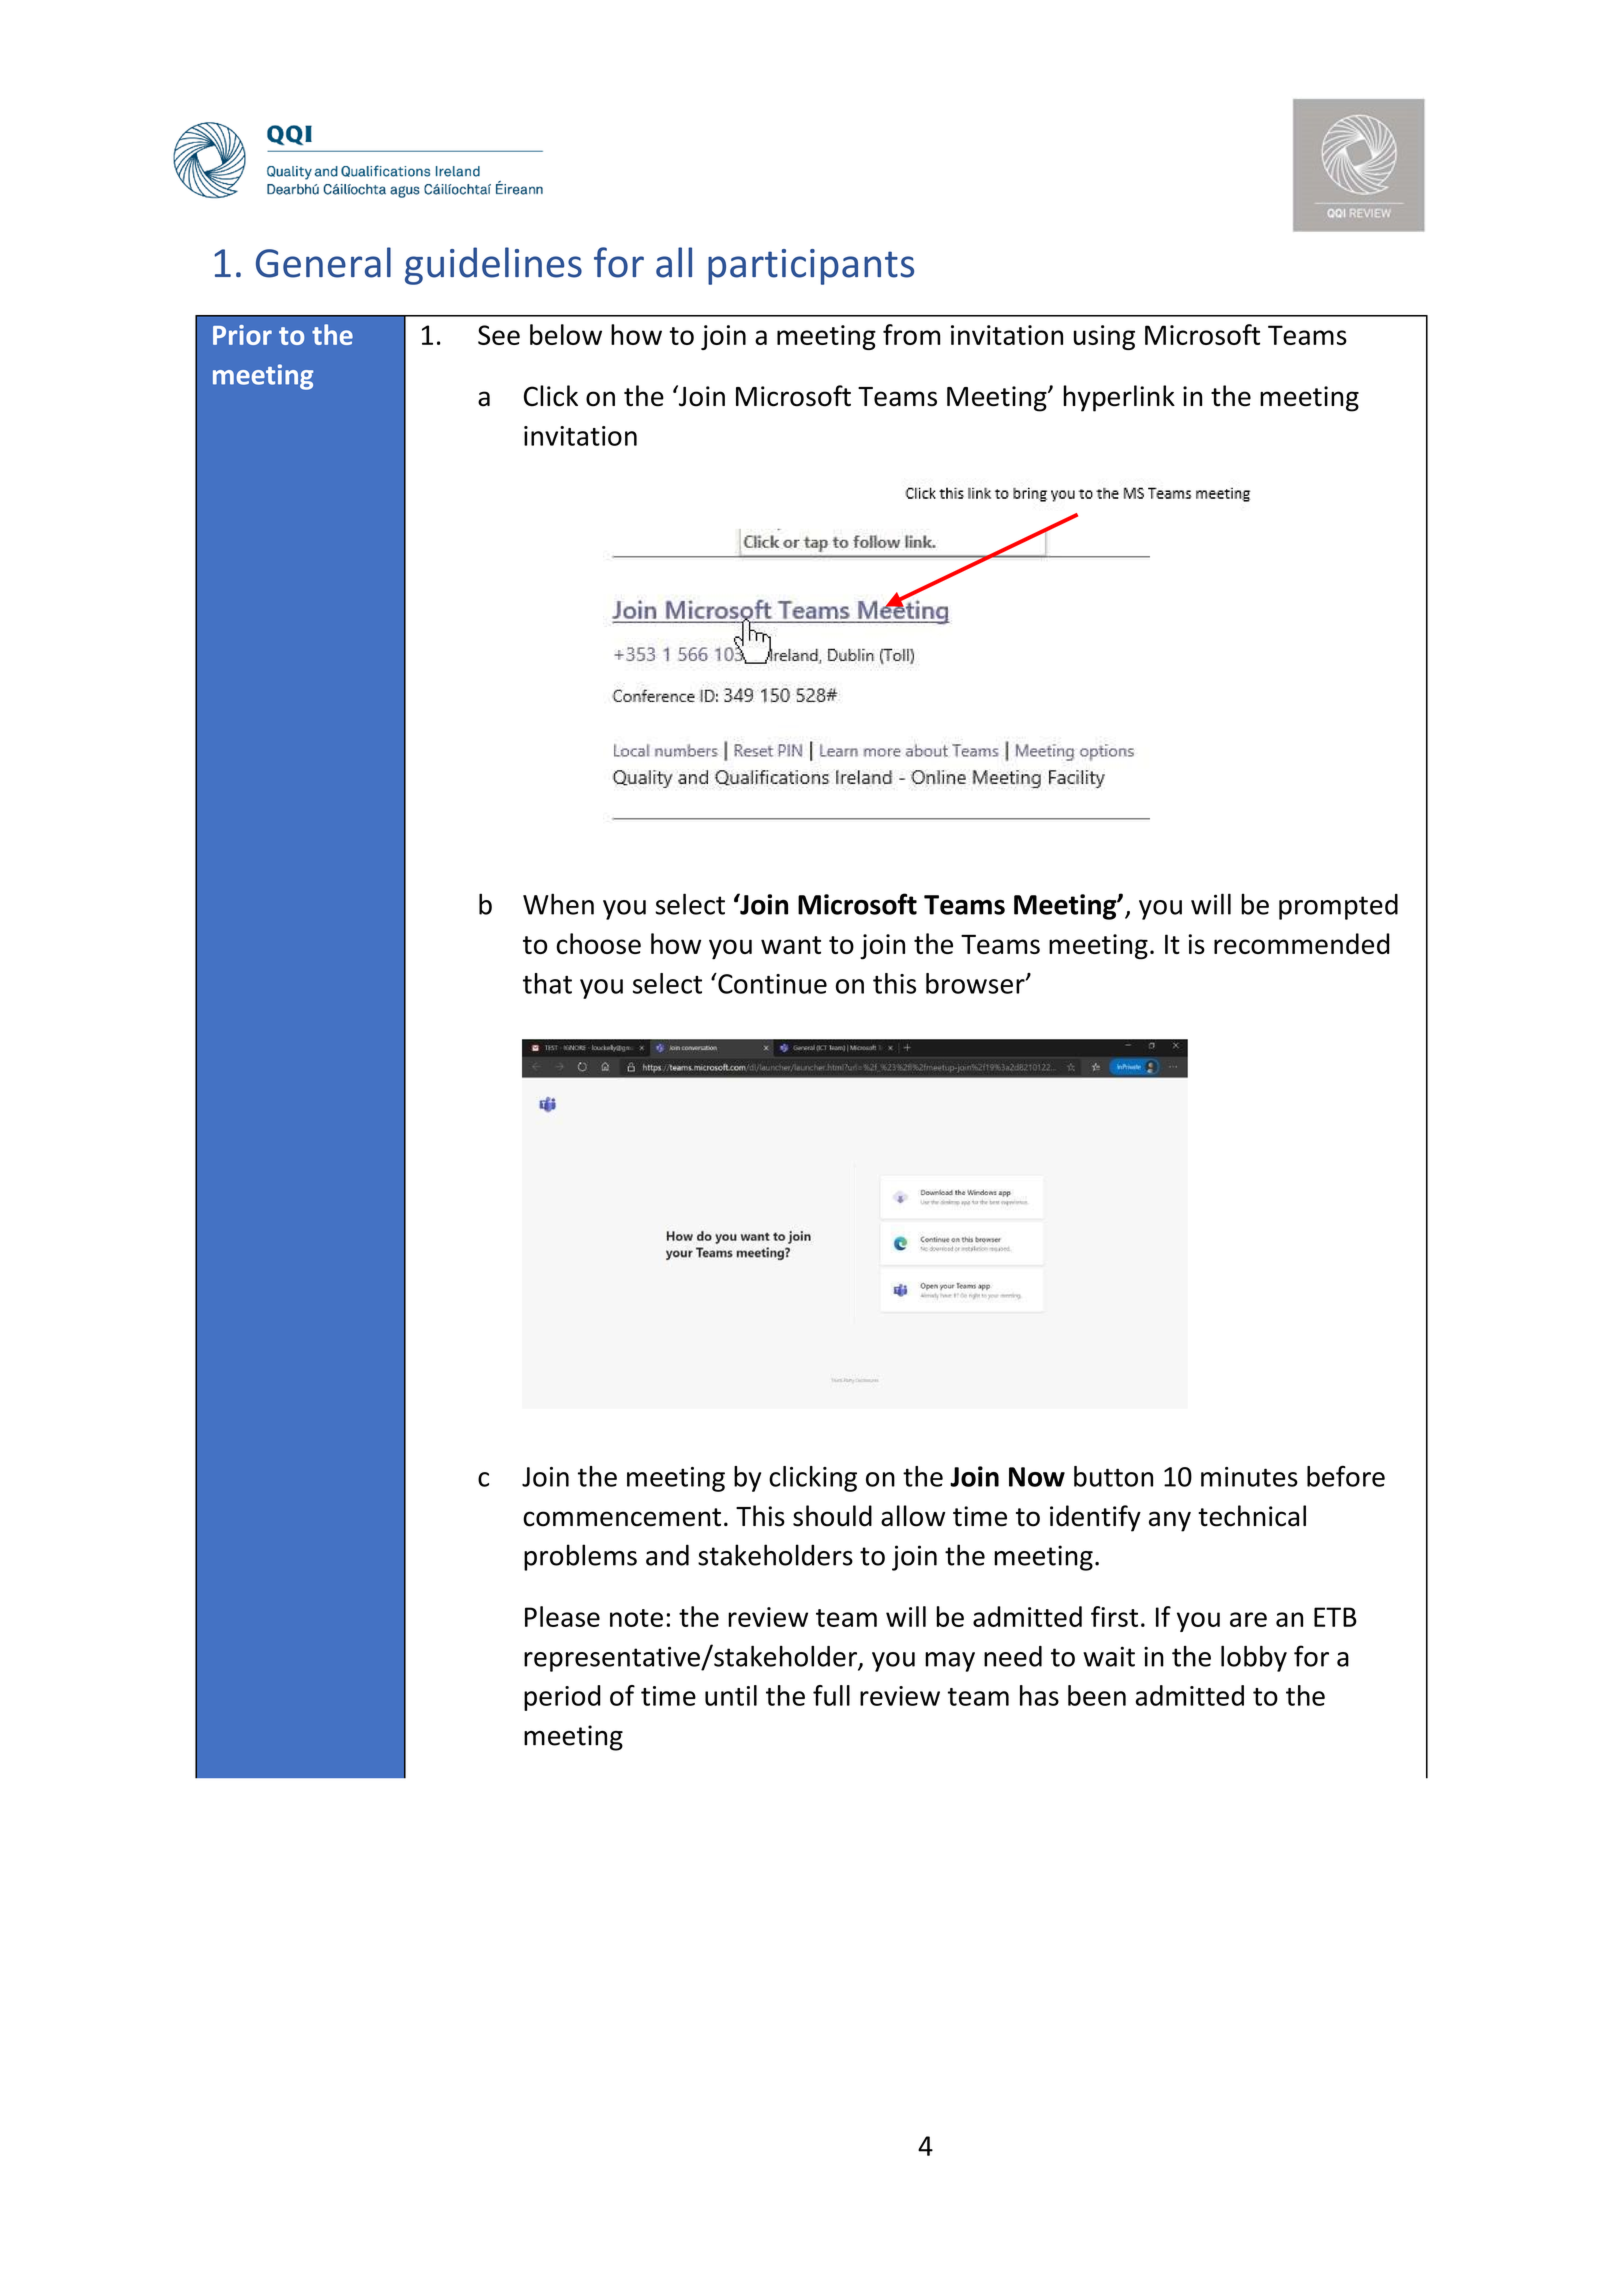 The height and width of the screenshot is (2295, 1623). I want to click on recommended, so click(1302, 943).
